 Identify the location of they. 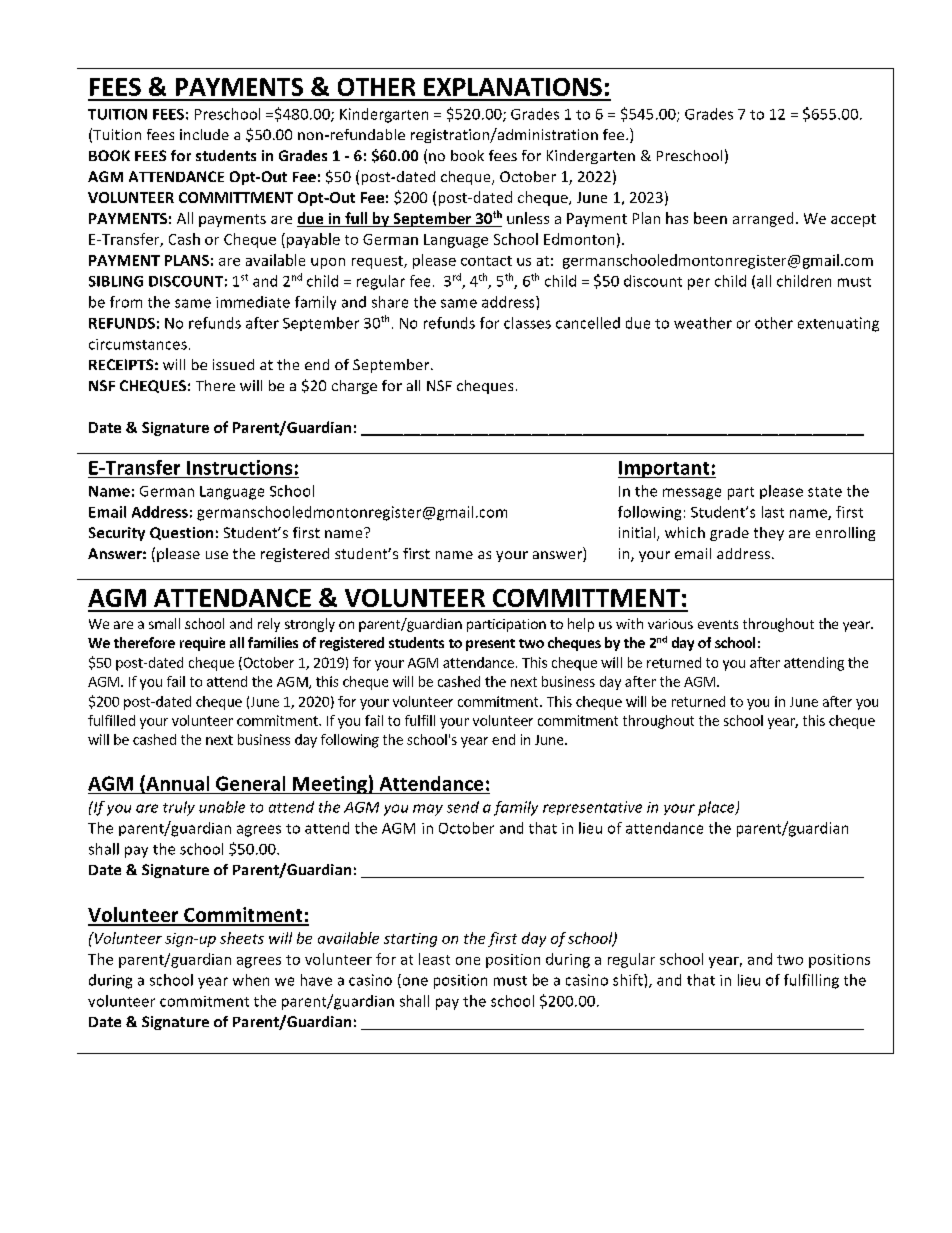
(769, 534).
